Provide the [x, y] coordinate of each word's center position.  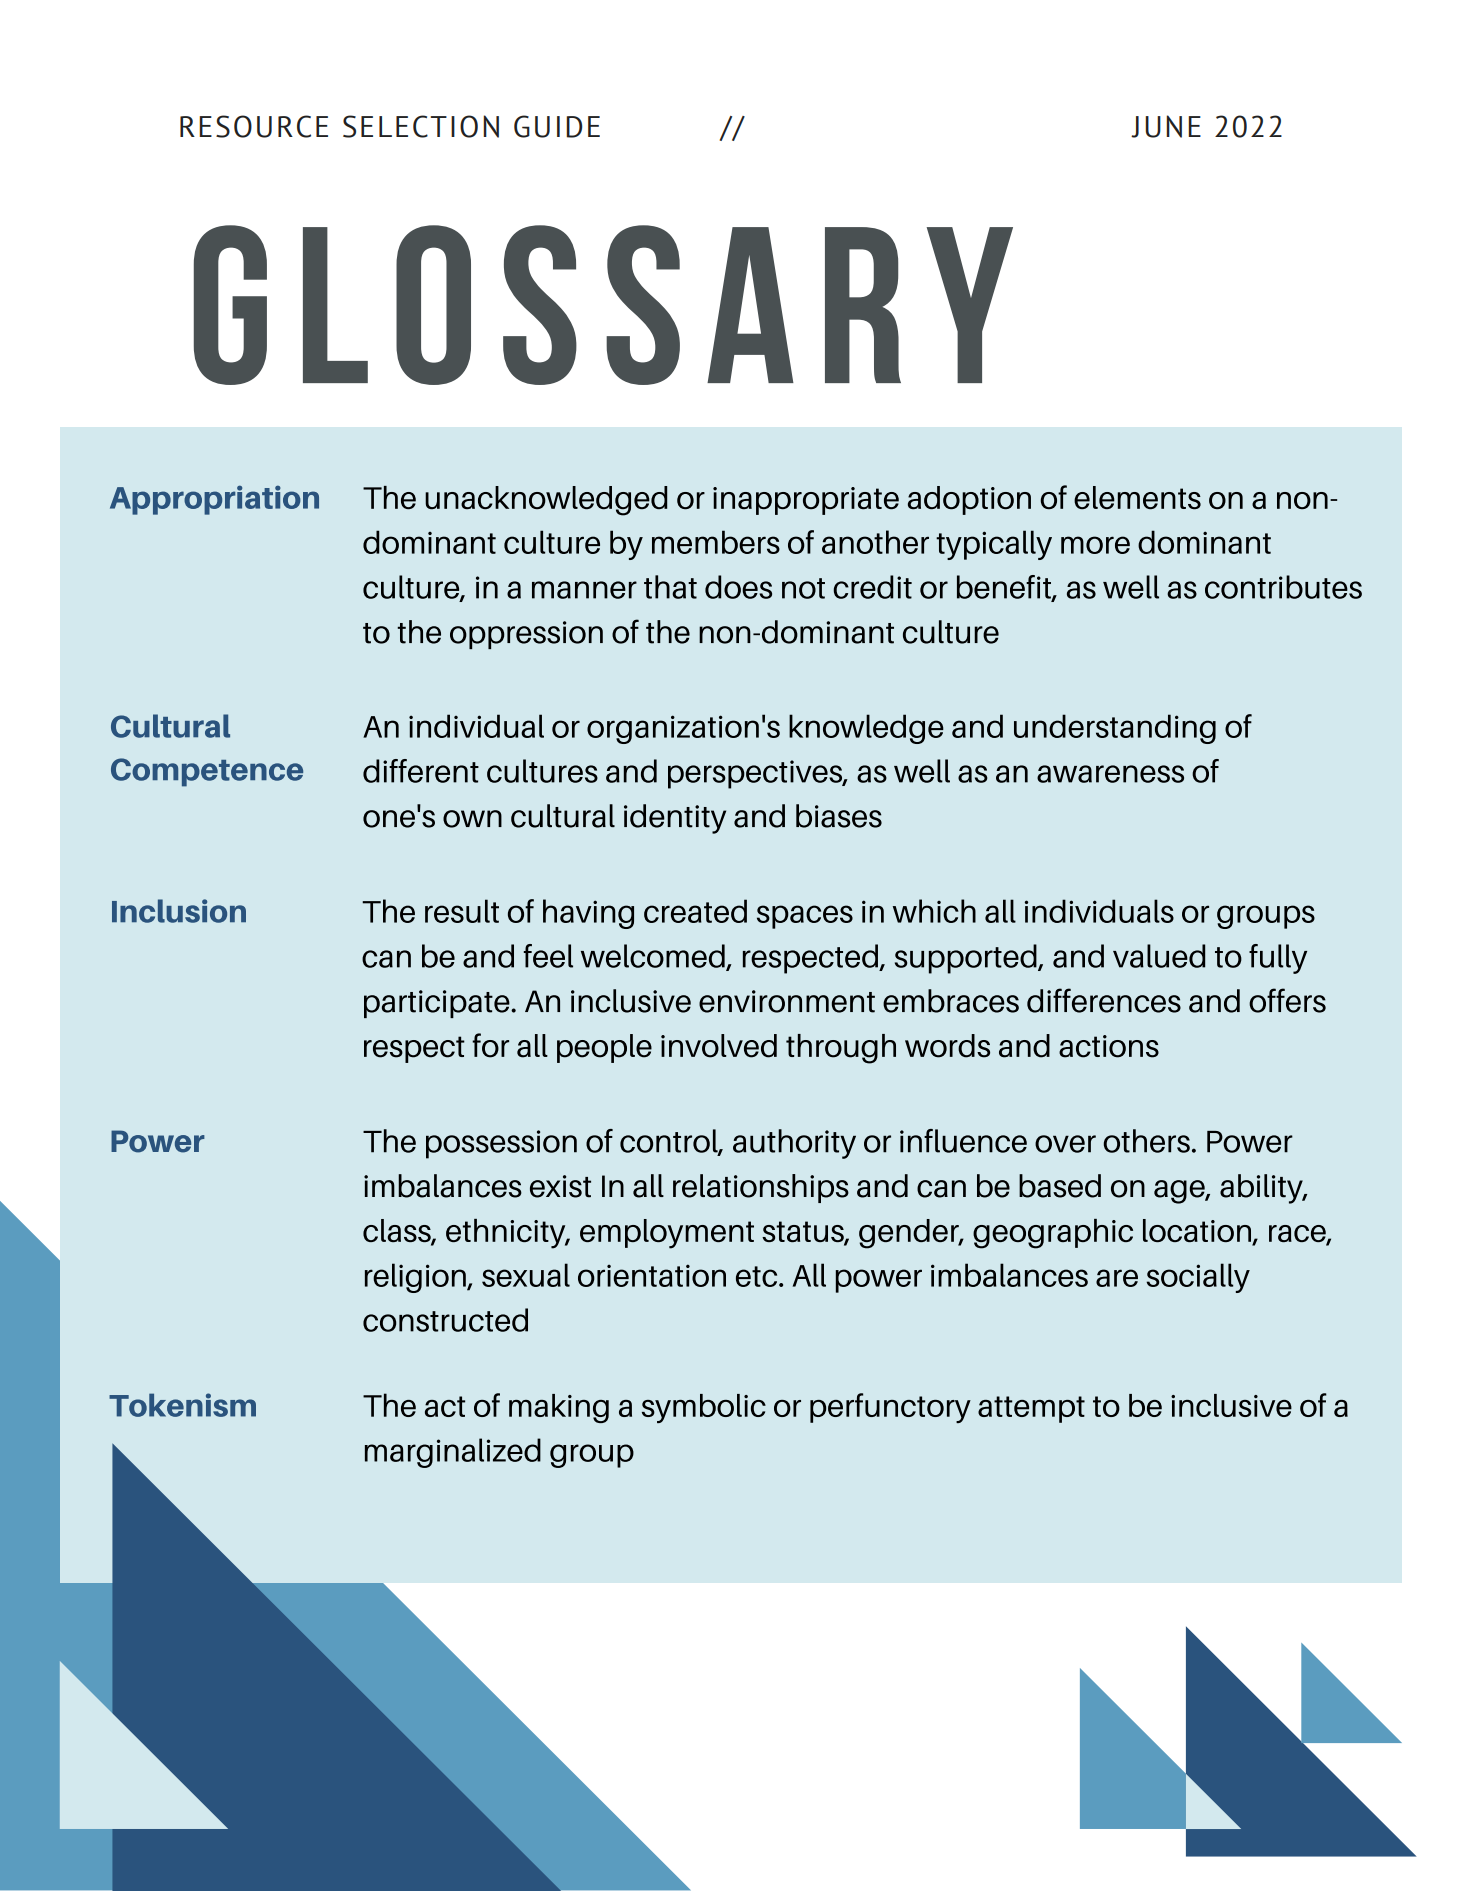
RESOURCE [254, 126]
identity [675, 819]
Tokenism [182, 1405]
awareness [1110, 774]
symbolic [704, 1408]
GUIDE [557, 126]
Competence [207, 772]
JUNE [1166, 126]
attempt [1031, 1409]
